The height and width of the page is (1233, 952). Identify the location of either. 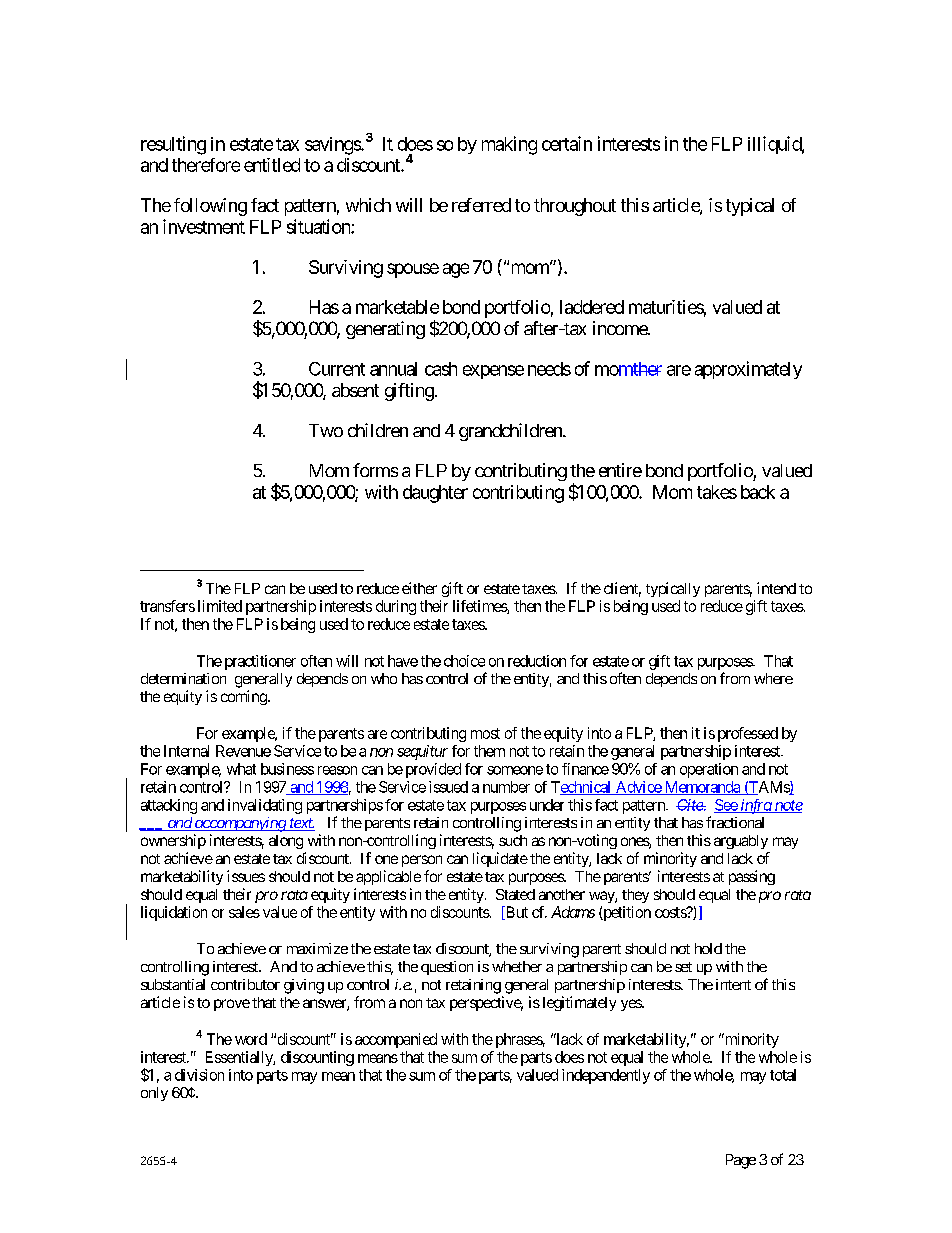
(419, 588).
